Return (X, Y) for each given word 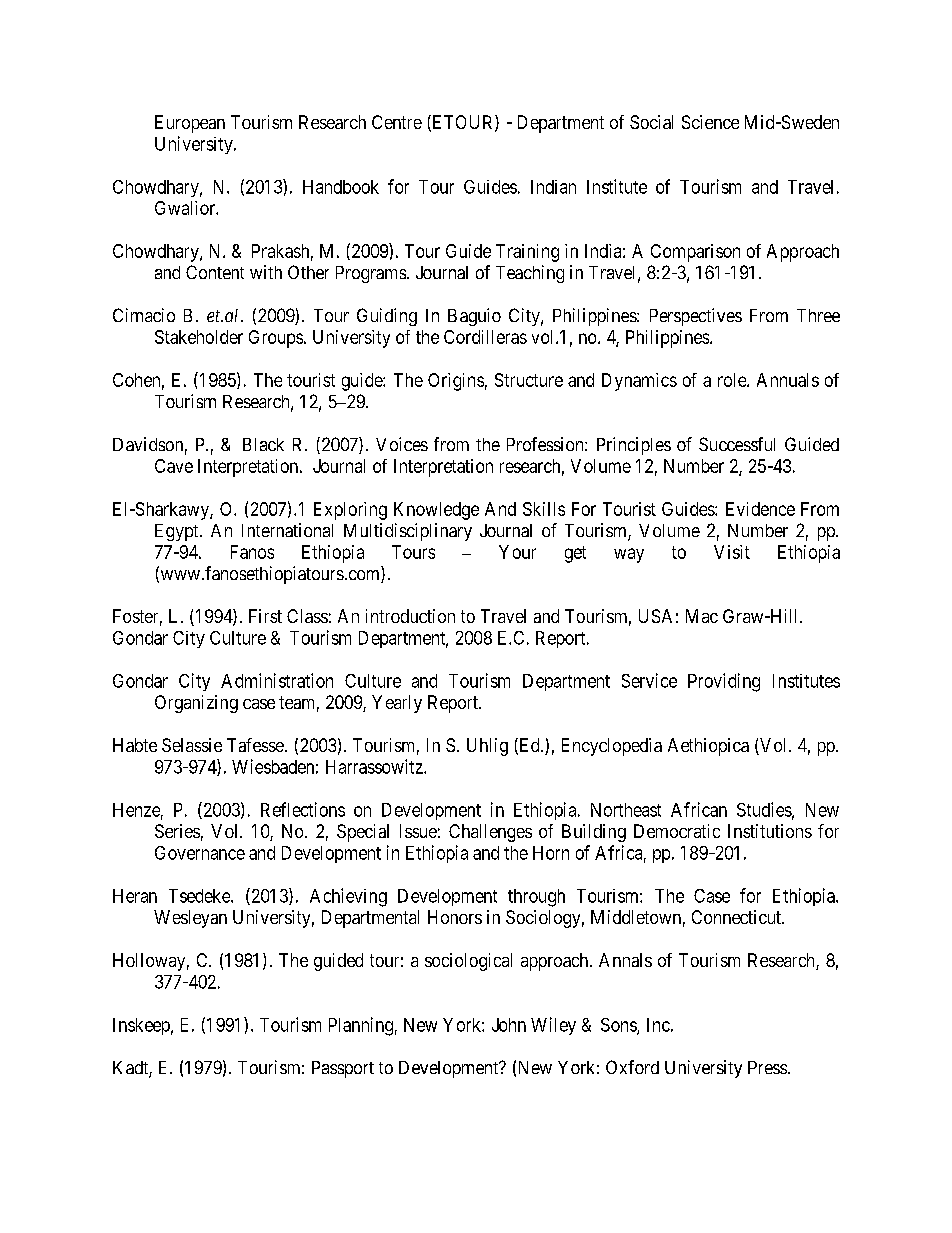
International (287, 530)
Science (710, 122)
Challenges (490, 833)
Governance (200, 853)
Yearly (397, 704)
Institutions (770, 831)
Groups (276, 339)
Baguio (474, 317)
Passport (343, 1069)
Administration (277, 680)
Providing (724, 682)
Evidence (760, 509)
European (190, 124)
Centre (397, 122)
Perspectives (696, 317)
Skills (544, 509)
